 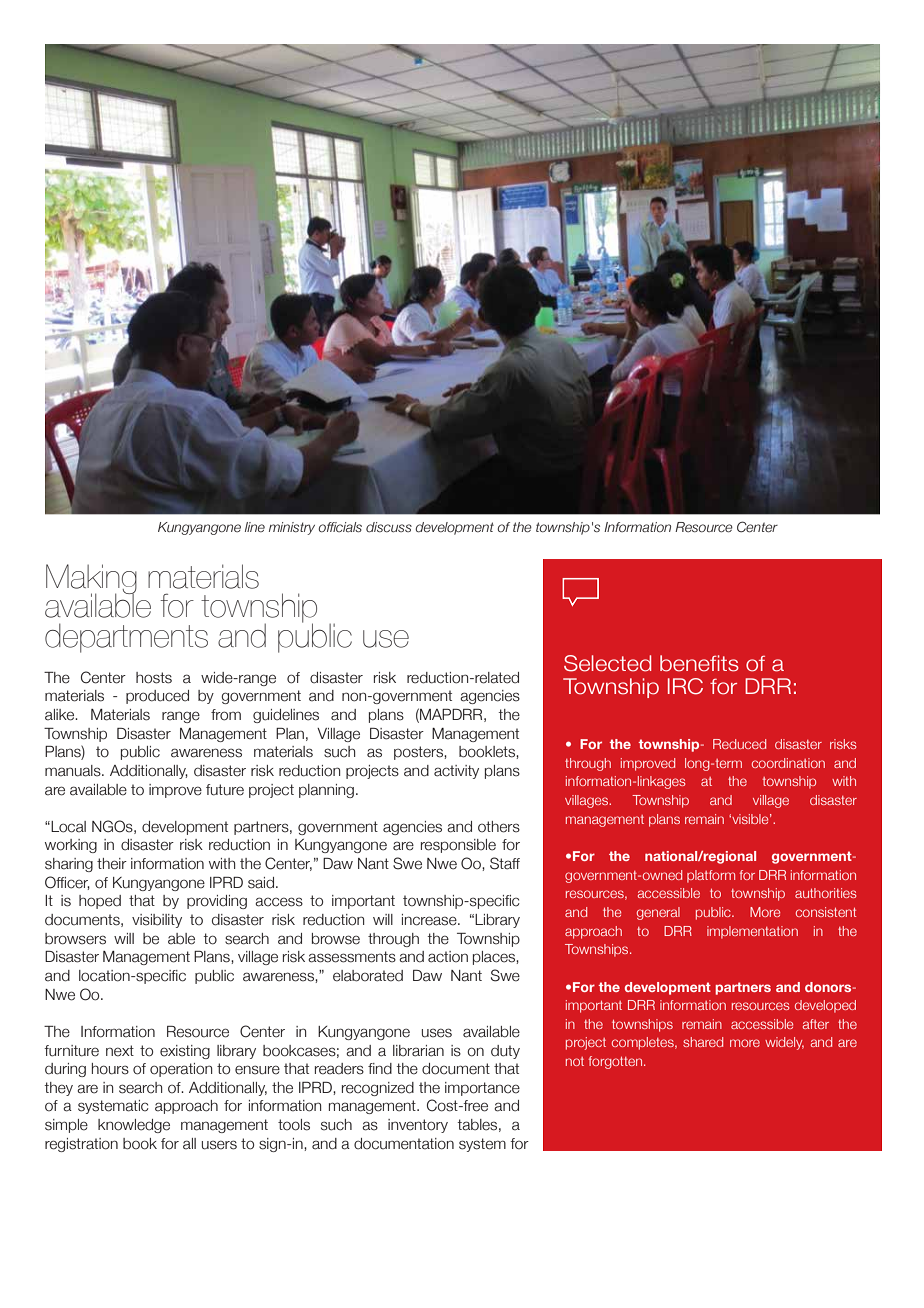 I want to click on their, so click(x=112, y=864).
